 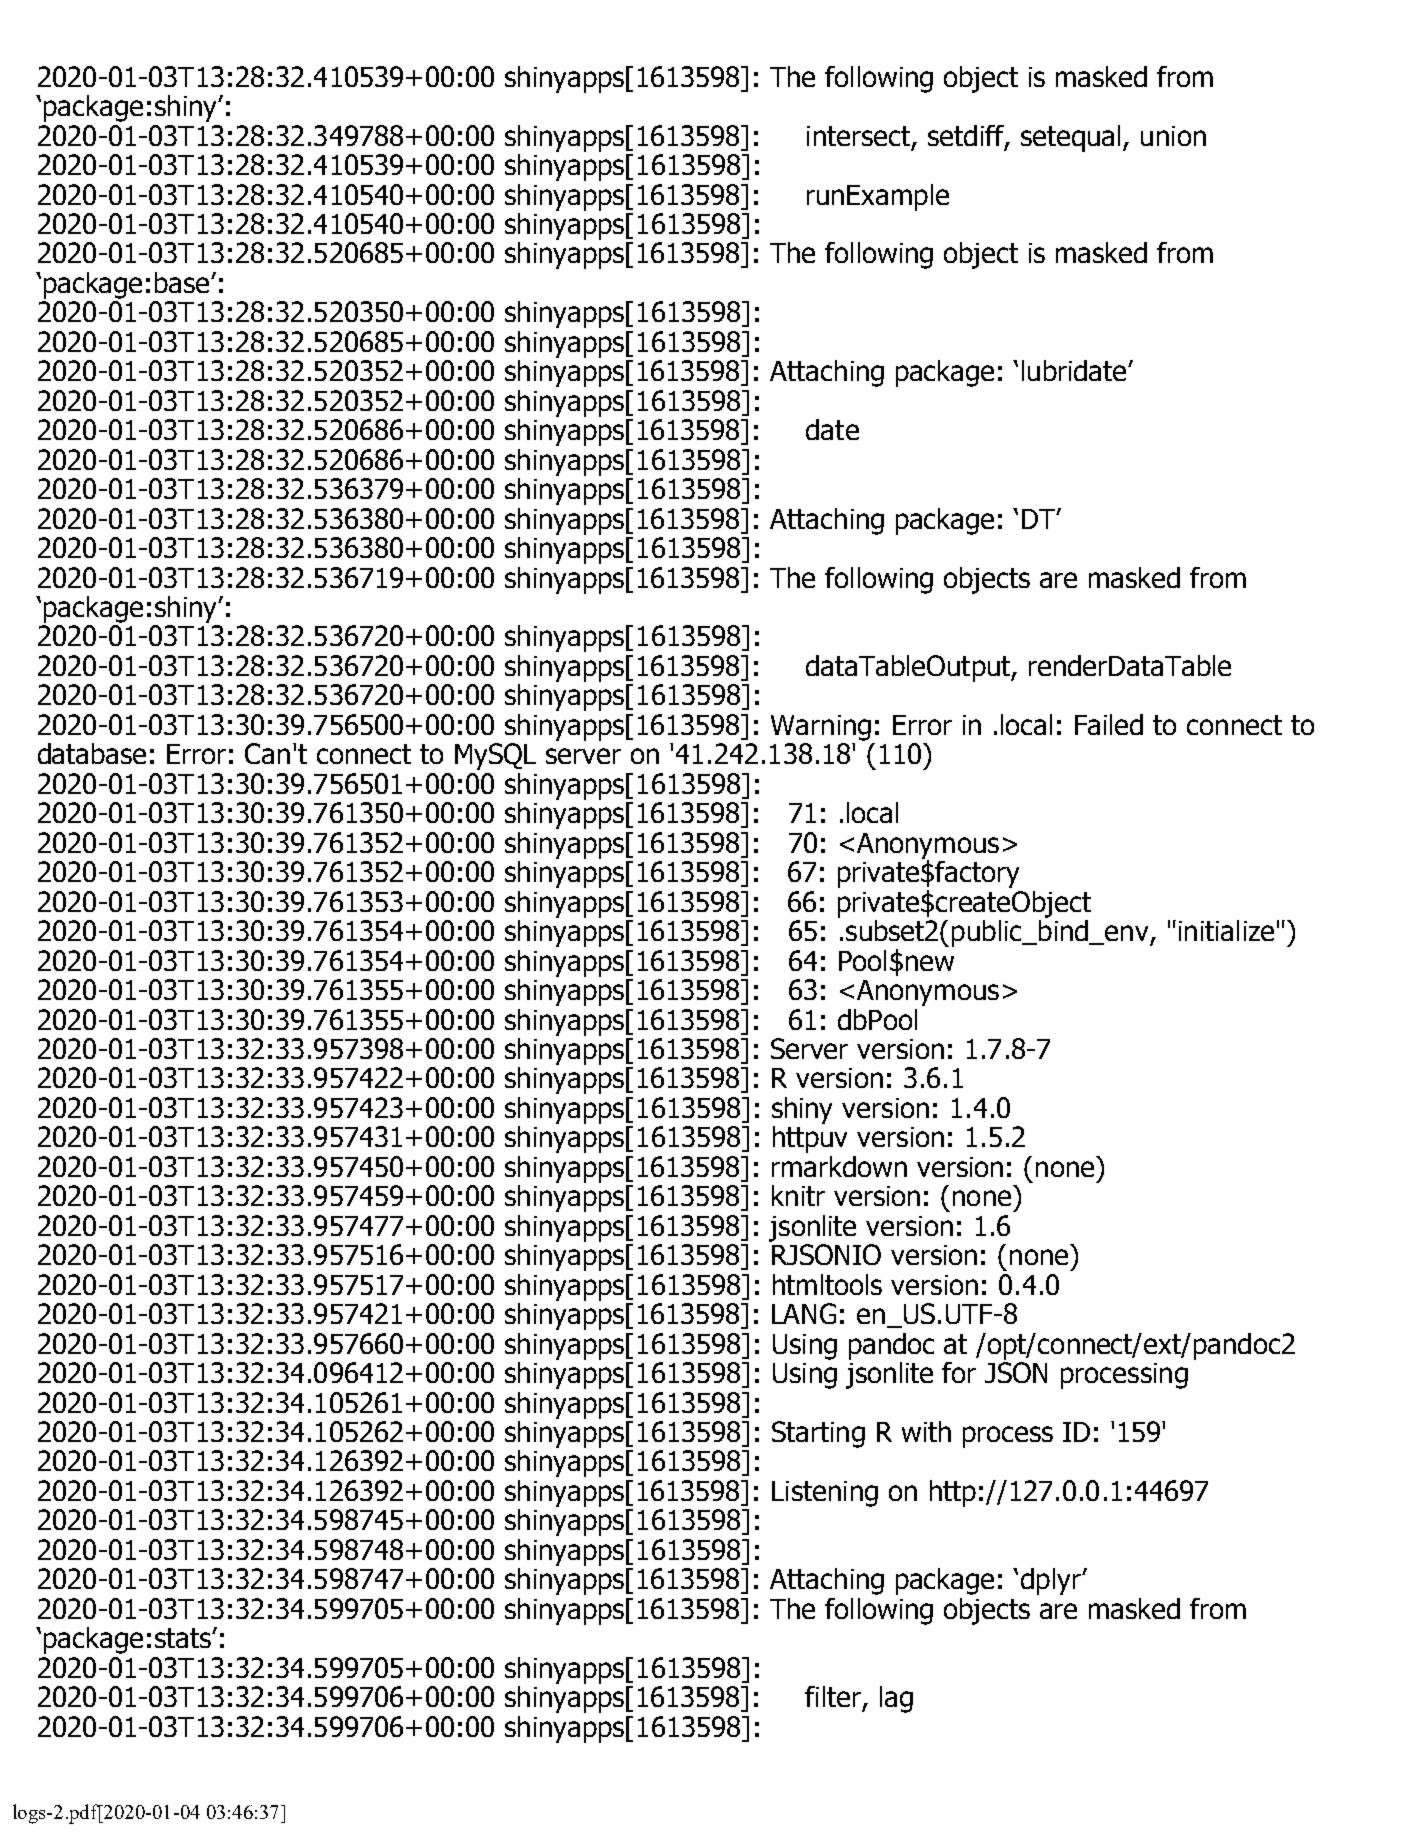 I want to click on knitr, so click(x=798, y=1195).
